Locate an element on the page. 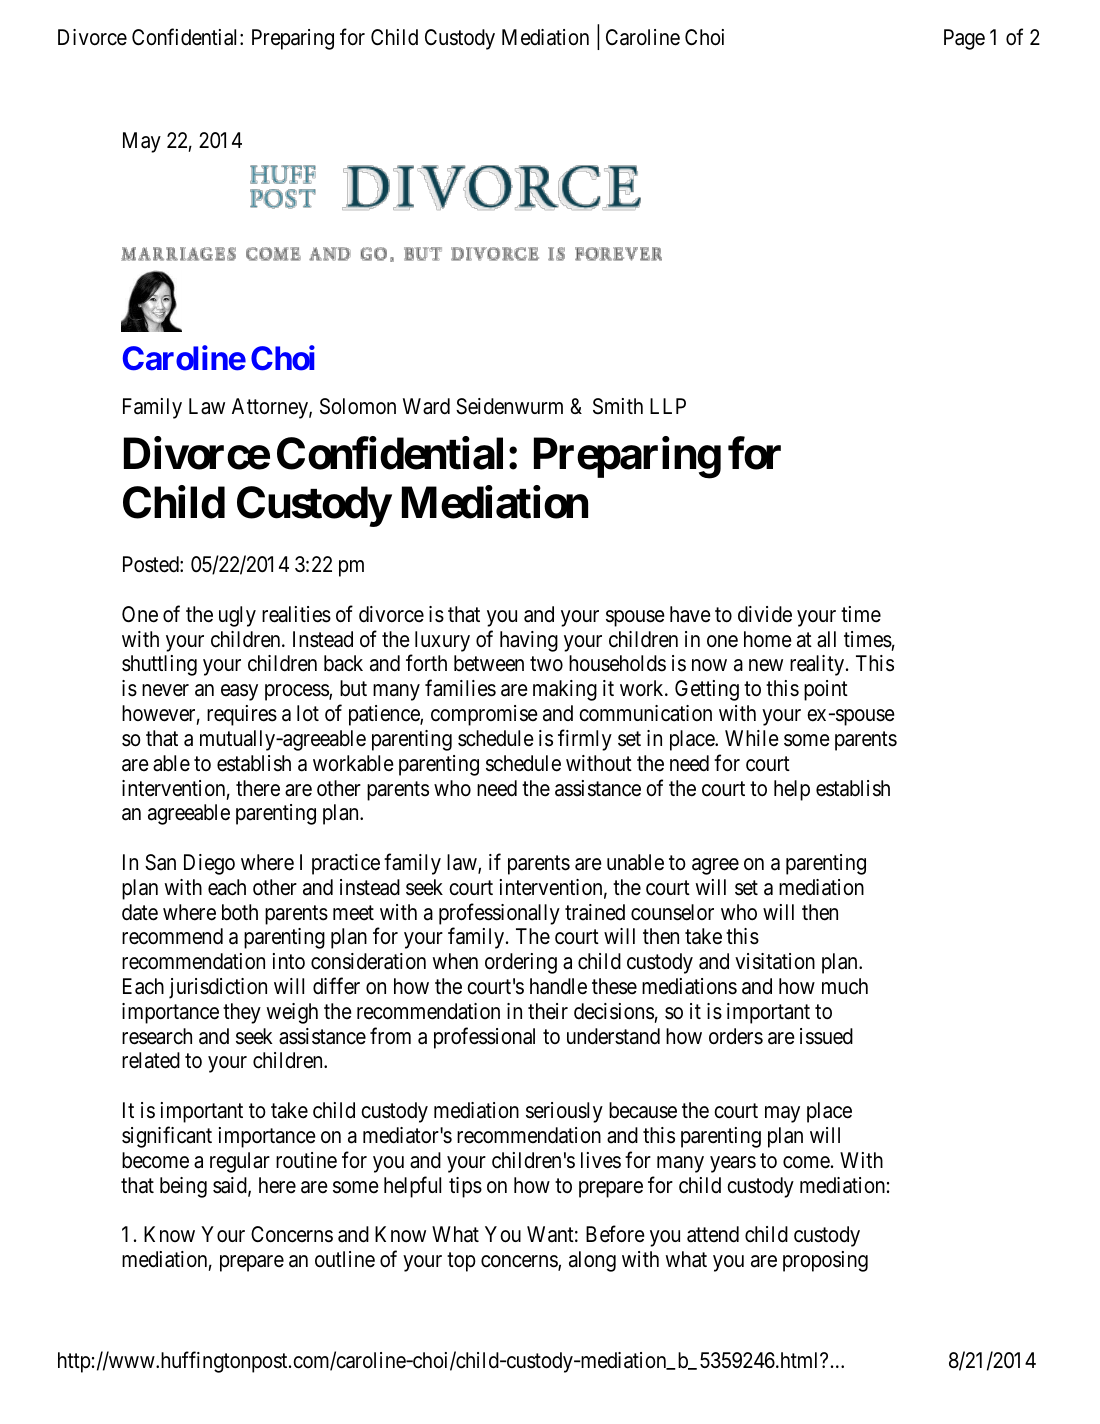  being is located at coordinates (183, 1187).
